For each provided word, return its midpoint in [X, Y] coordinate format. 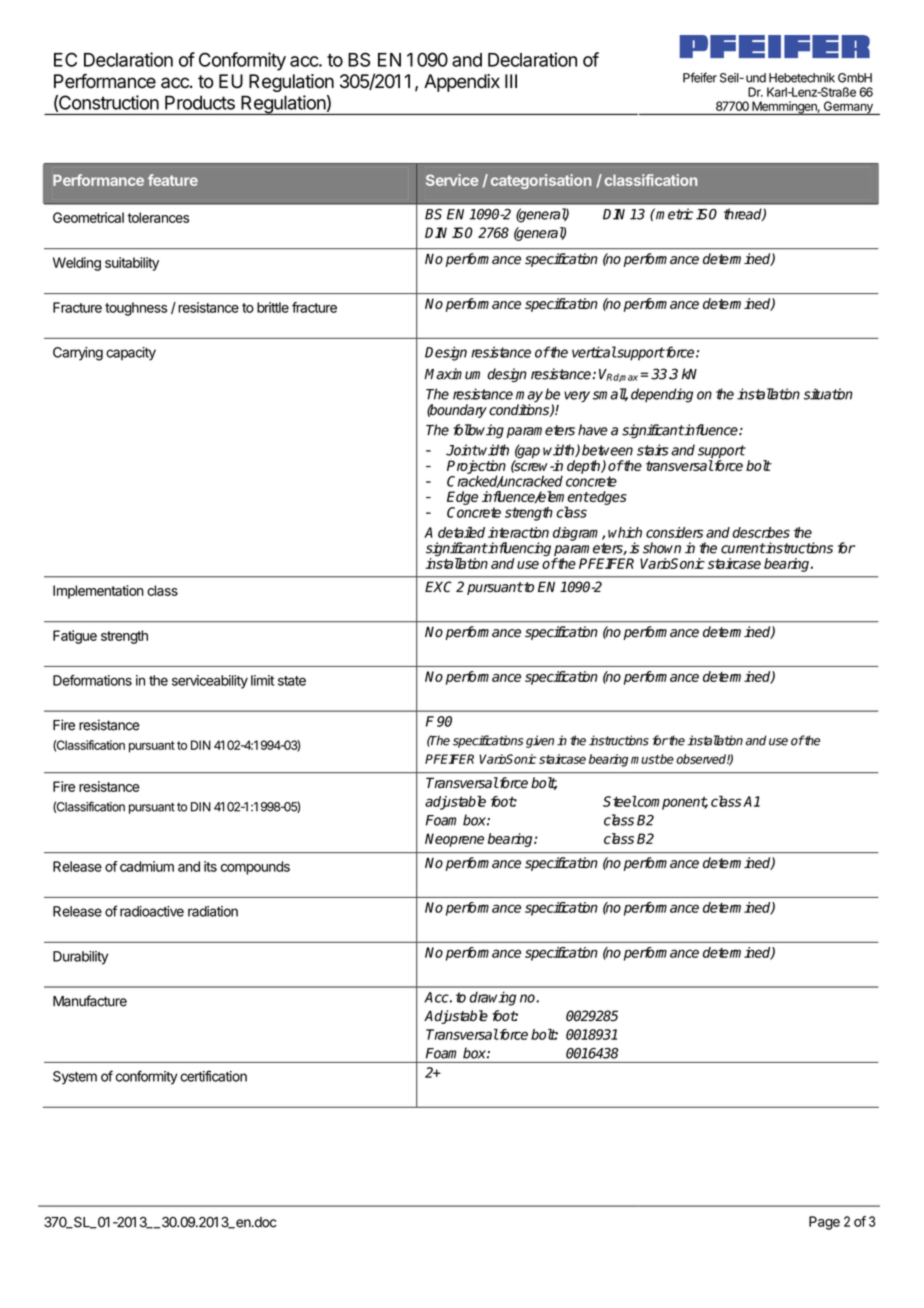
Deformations [92, 680]
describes [761, 532]
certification [213, 1076]
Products [200, 102]
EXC [438, 587]
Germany [848, 108]
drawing [492, 998]
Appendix [462, 83]
